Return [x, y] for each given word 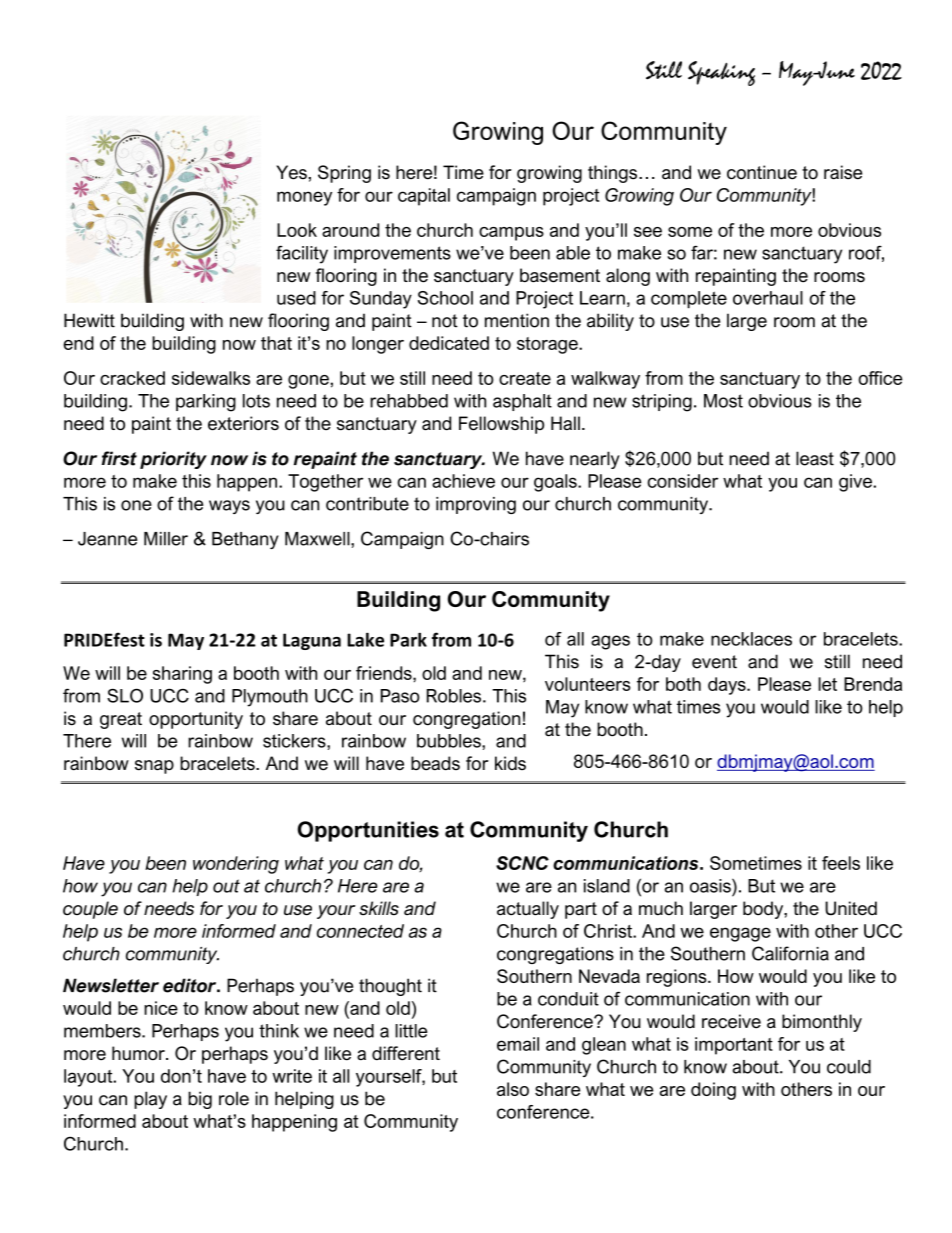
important [734, 1046]
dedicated [449, 343]
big [200, 1100]
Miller [166, 539]
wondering [236, 865]
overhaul [768, 298]
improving [476, 505]
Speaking [721, 73]
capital [424, 197]
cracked [132, 378]
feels [841, 863]
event [714, 662]
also [513, 1089]
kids [510, 763]
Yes [292, 172]
